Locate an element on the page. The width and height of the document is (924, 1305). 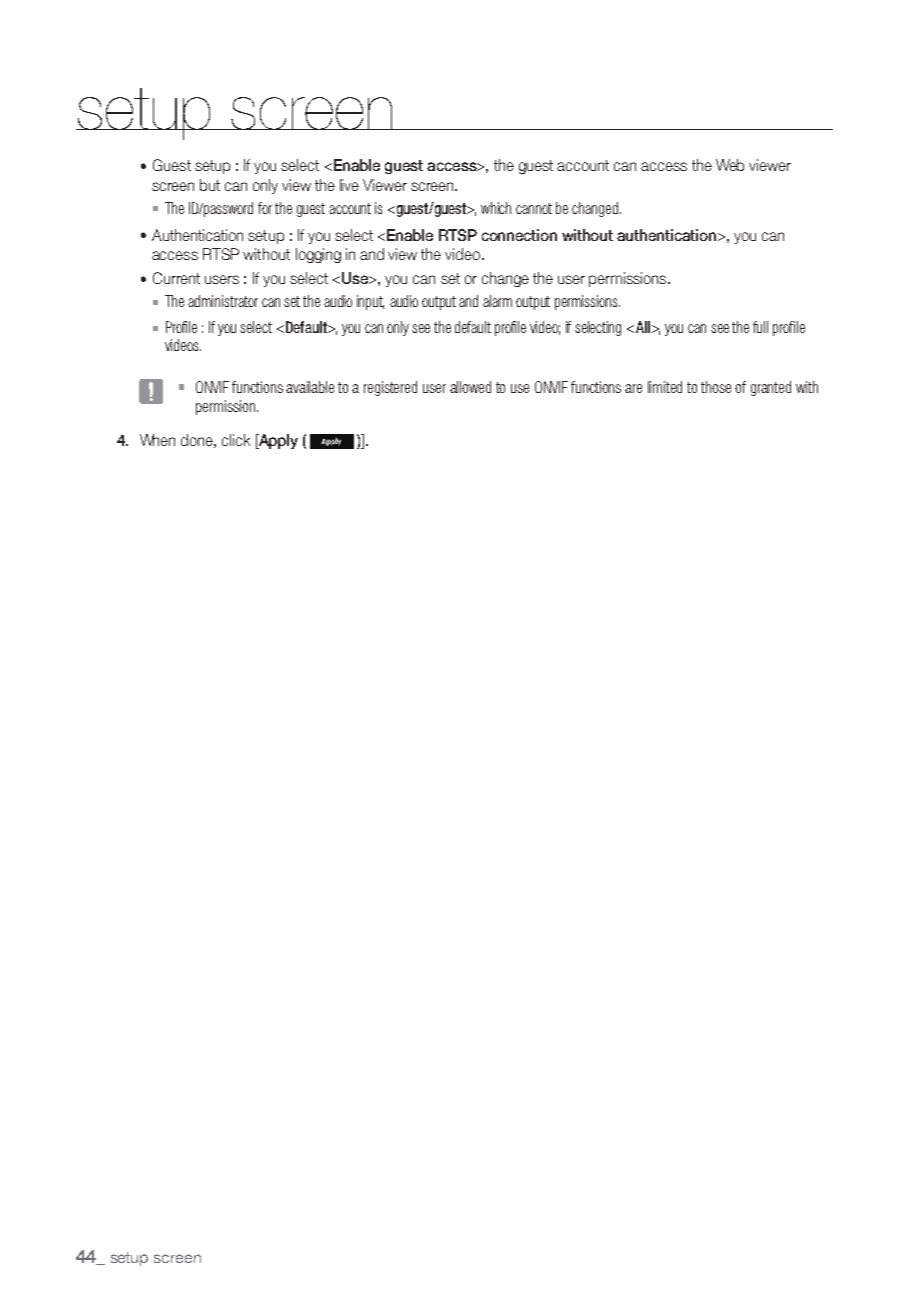
allowed is located at coordinates (470, 387).
